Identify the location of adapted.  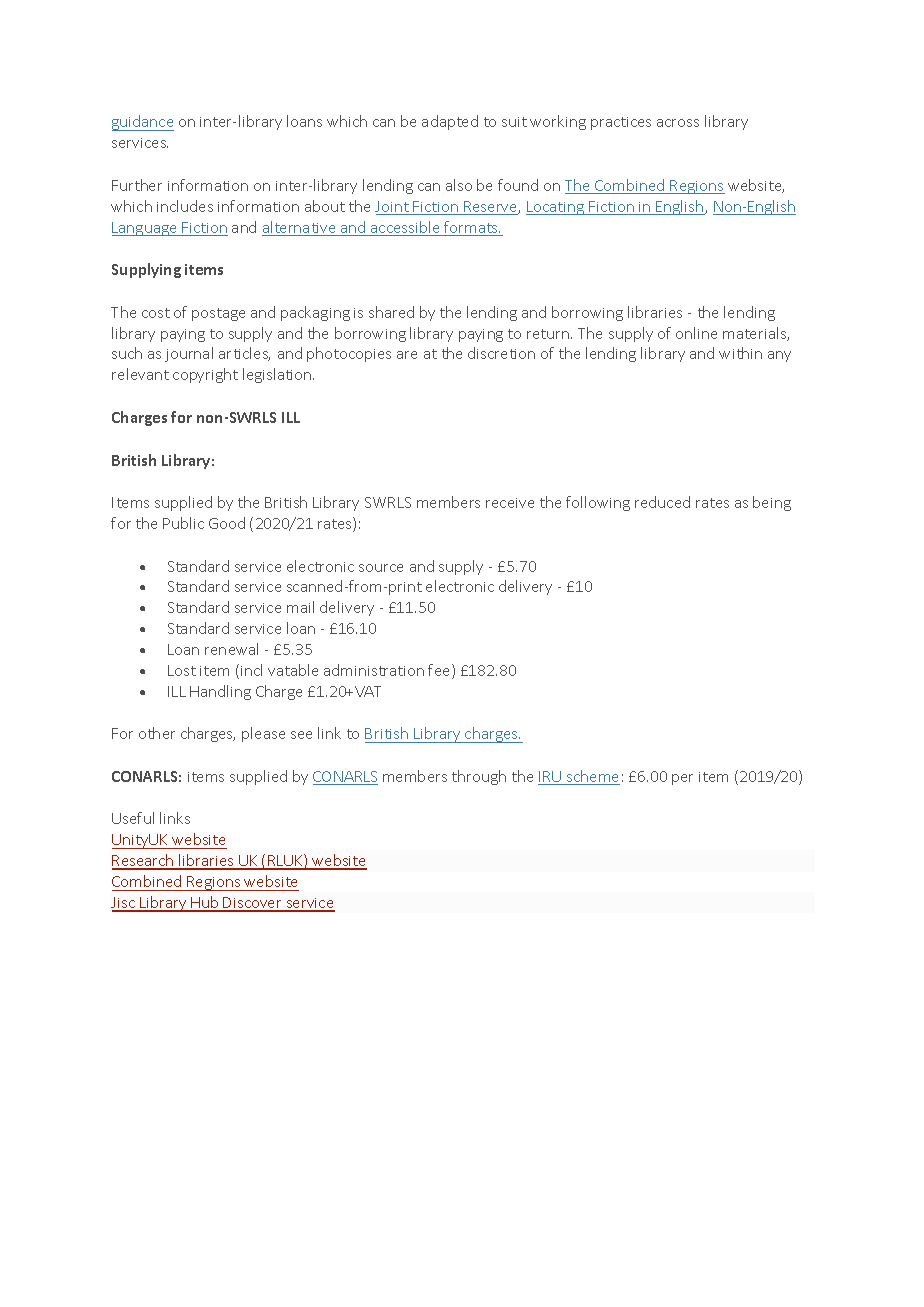
(450, 122).
